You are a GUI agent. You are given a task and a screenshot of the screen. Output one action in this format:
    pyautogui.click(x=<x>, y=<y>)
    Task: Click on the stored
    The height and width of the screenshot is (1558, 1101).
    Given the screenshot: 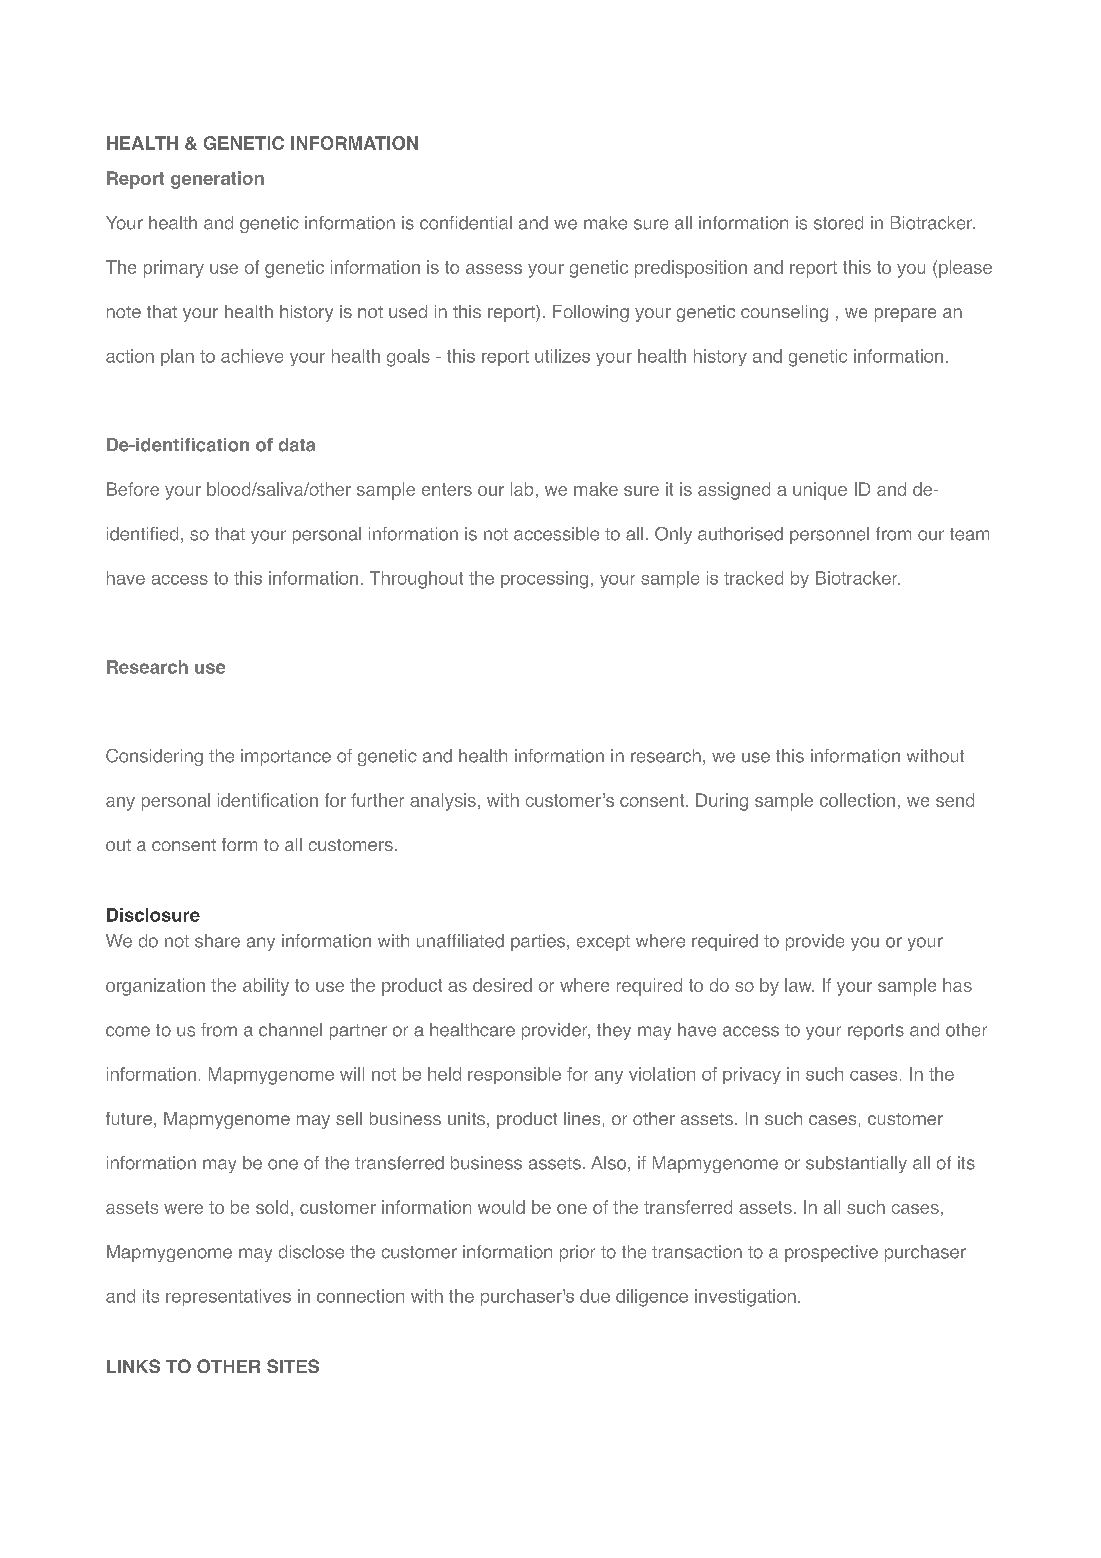 What is the action you would take?
    pyautogui.click(x=838, y=223)
